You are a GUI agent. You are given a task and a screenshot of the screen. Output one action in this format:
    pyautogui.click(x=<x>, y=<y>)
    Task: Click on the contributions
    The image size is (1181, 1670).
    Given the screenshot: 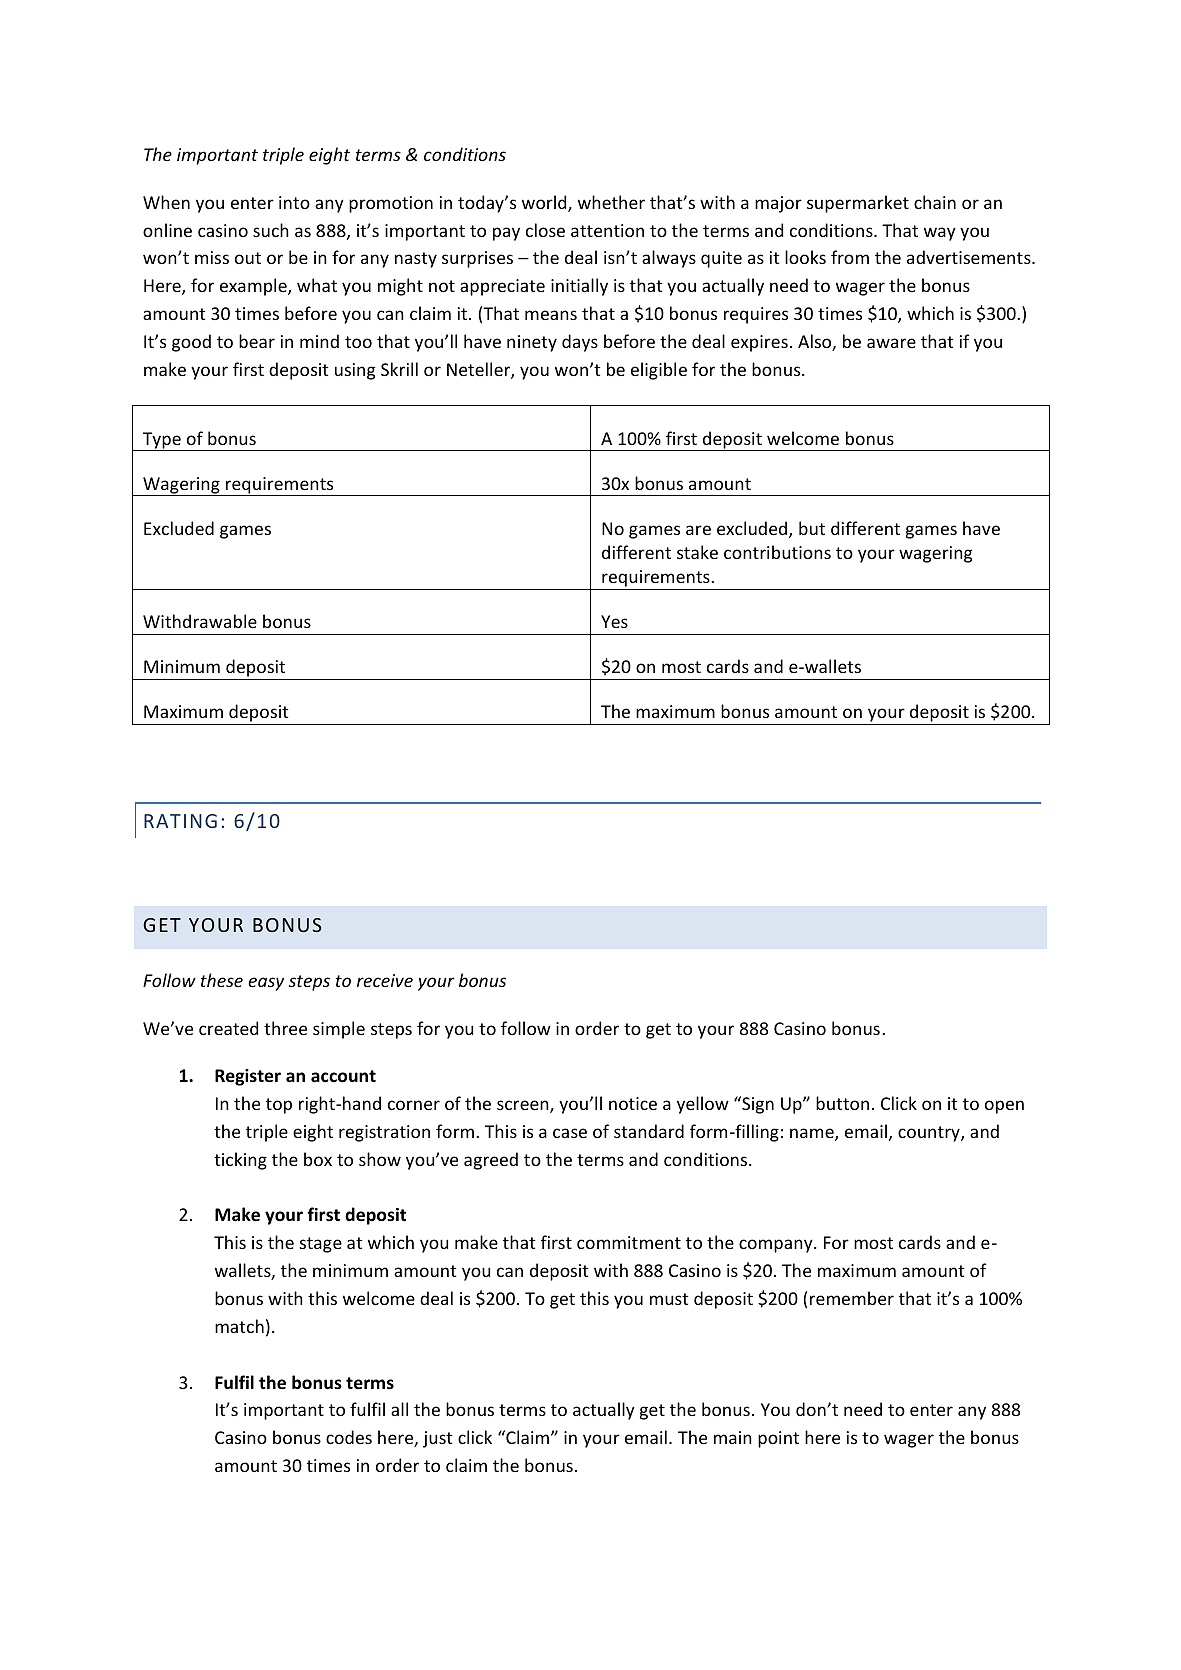 What is the action you would take?
    pyautogui.click(x=777, y=552)
